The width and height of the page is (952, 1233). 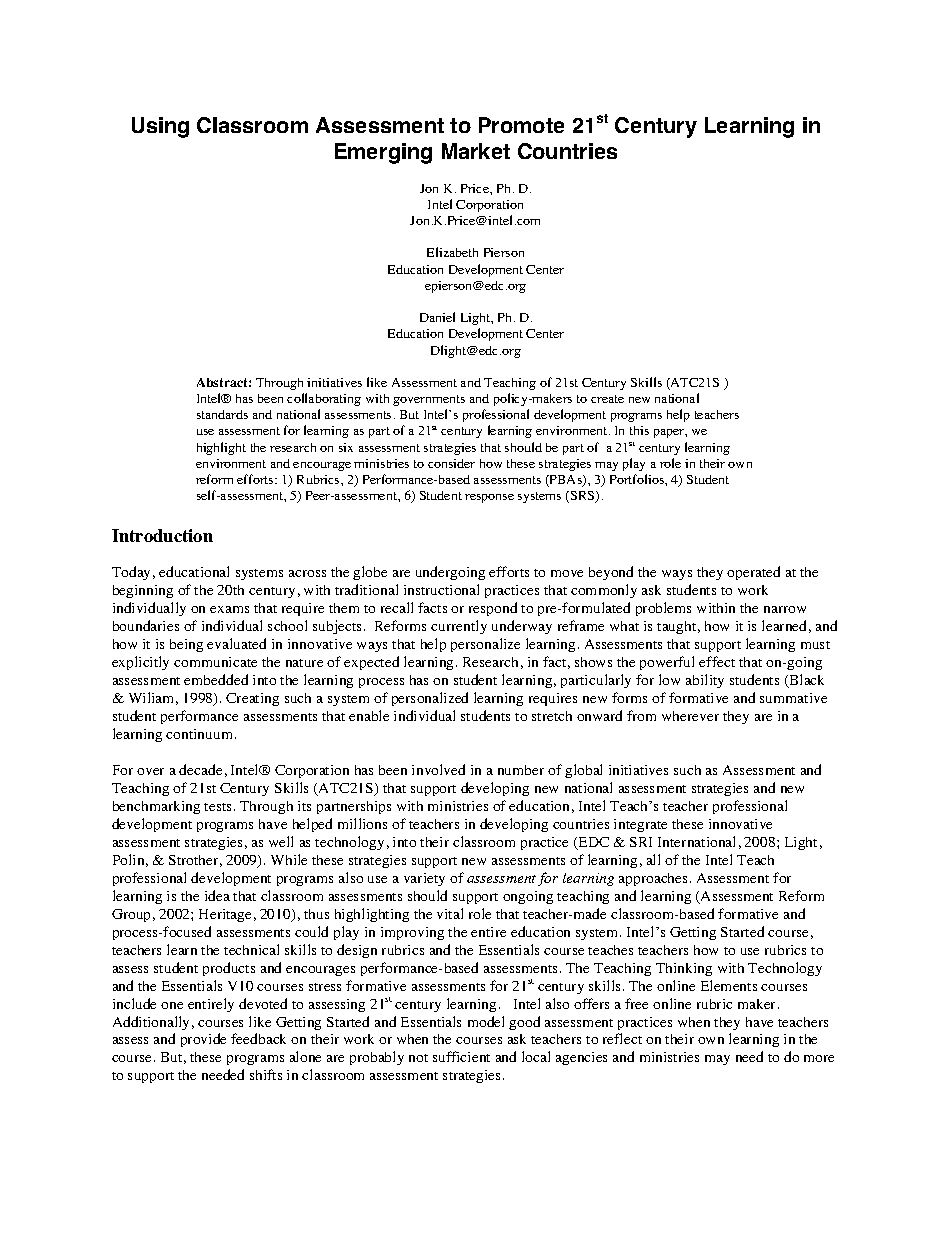 What do you see at coordinates (203, 1040) in the page?
I see `provide` at bounding box center [203, 1040].
